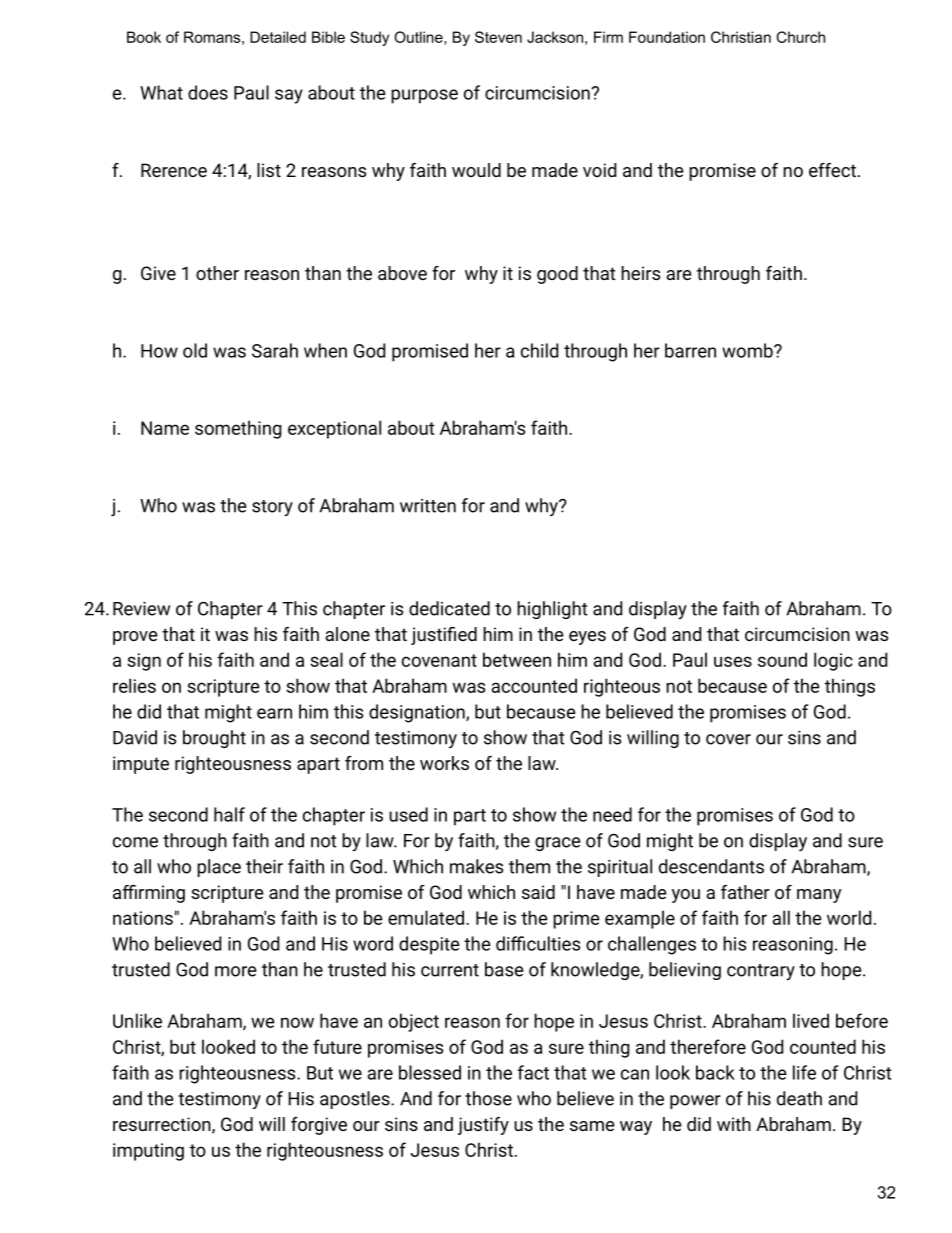  Describe the element at coordinates (272, 508) in the image. I see `story` at that location.
